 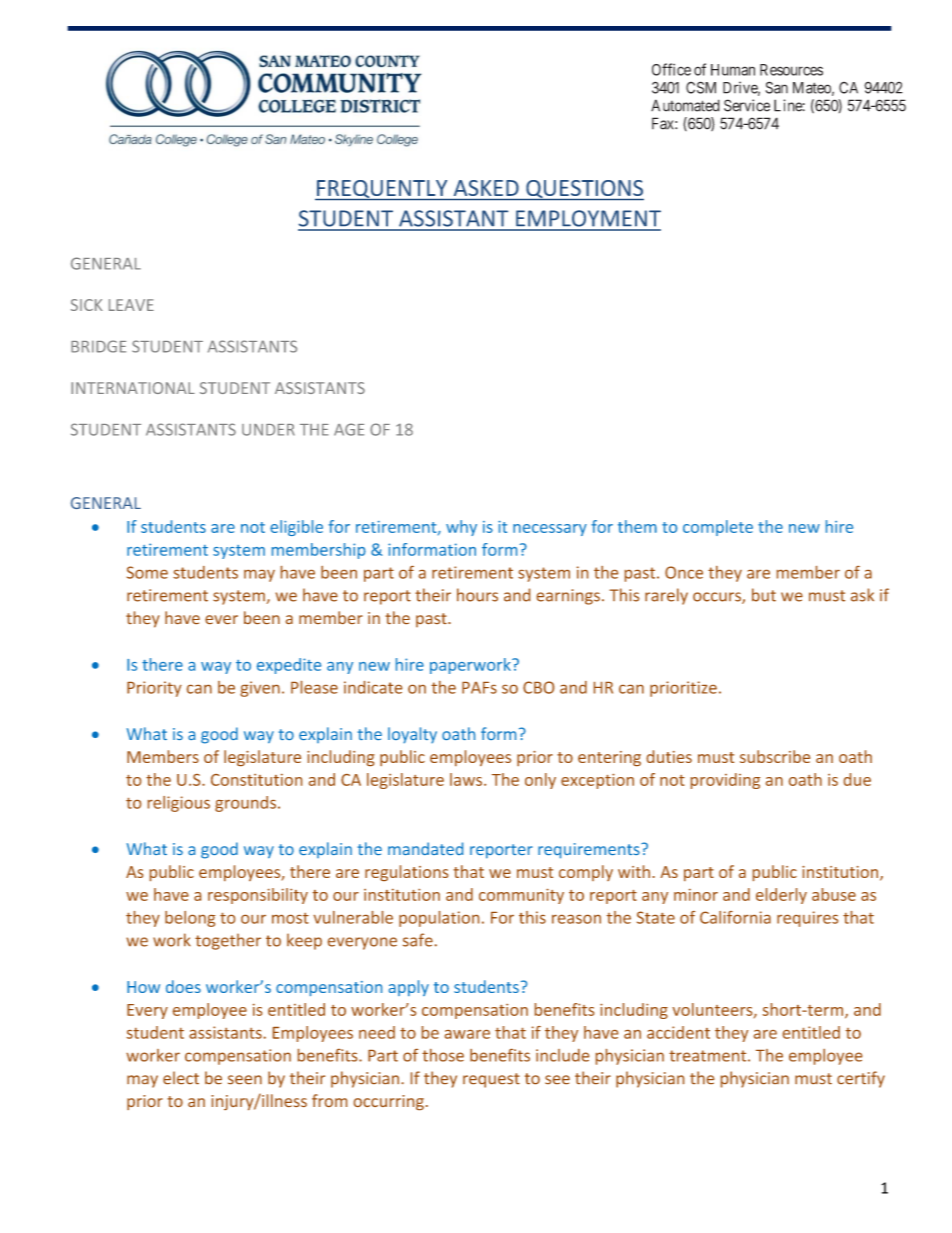 What do you see at coordinates (718, 528) in the image?
I see `complete` at bounding box center [718, 528].
